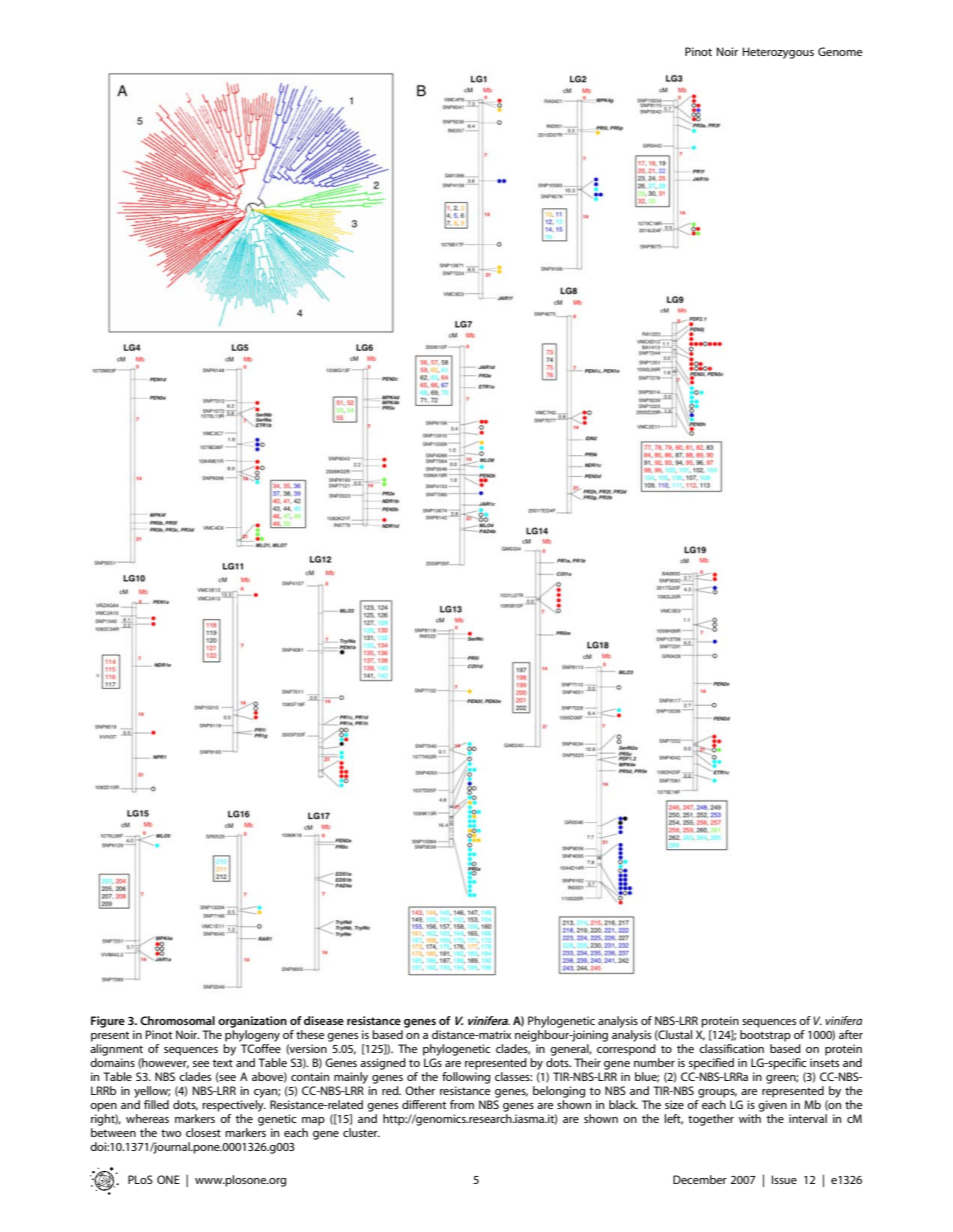 This screenshot has height=1232, width=953. Describe the element at coordinates (462, 1104) in the screenshot. I see `from` at that location.
